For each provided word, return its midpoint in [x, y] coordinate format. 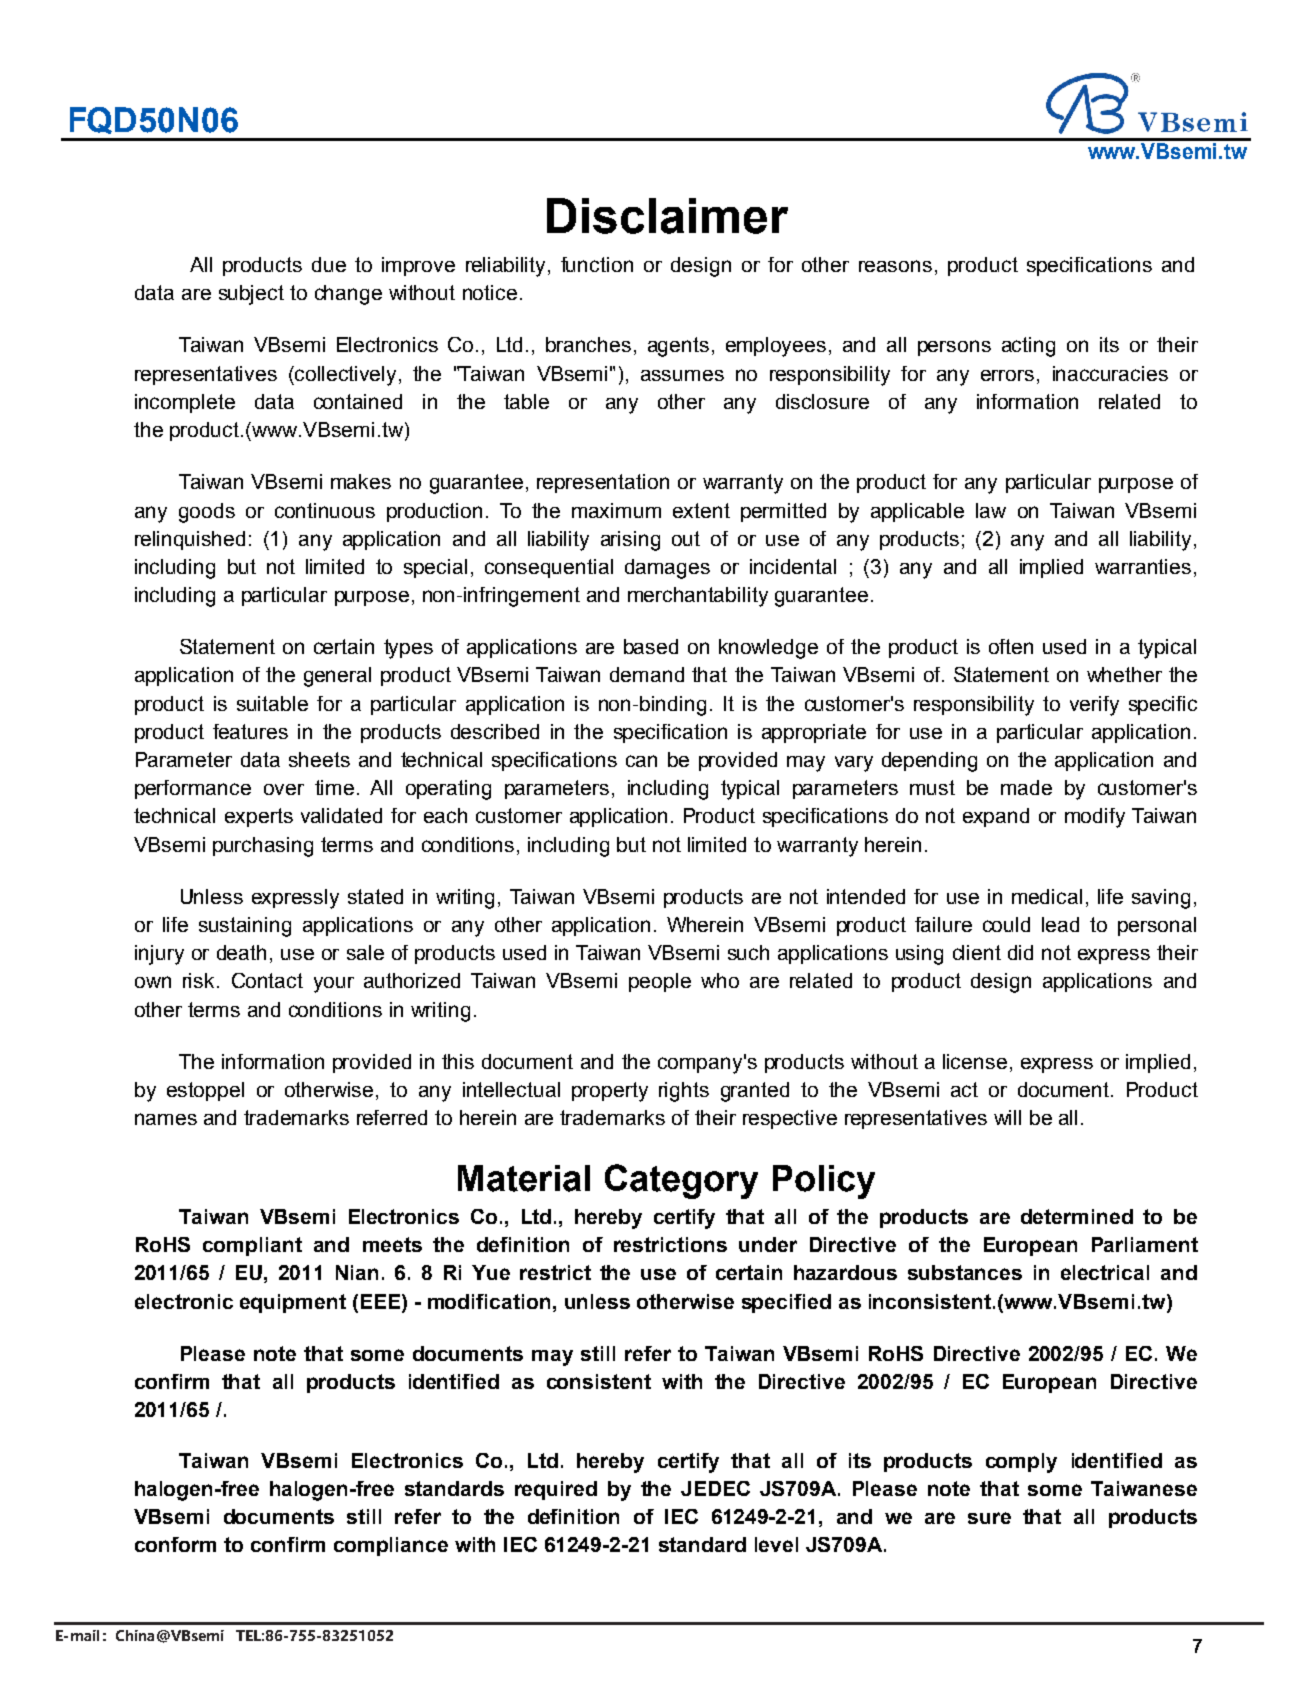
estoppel [205, 1091]
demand [647, 674]
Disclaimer [667, 216]
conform [175, 1544]
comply [1021, 1463]
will [1007, 1117]
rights [684, 1092]
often [1011, 646]
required [556, 1490]
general [337, 677]
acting [1028, 347]
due [329, 264]
